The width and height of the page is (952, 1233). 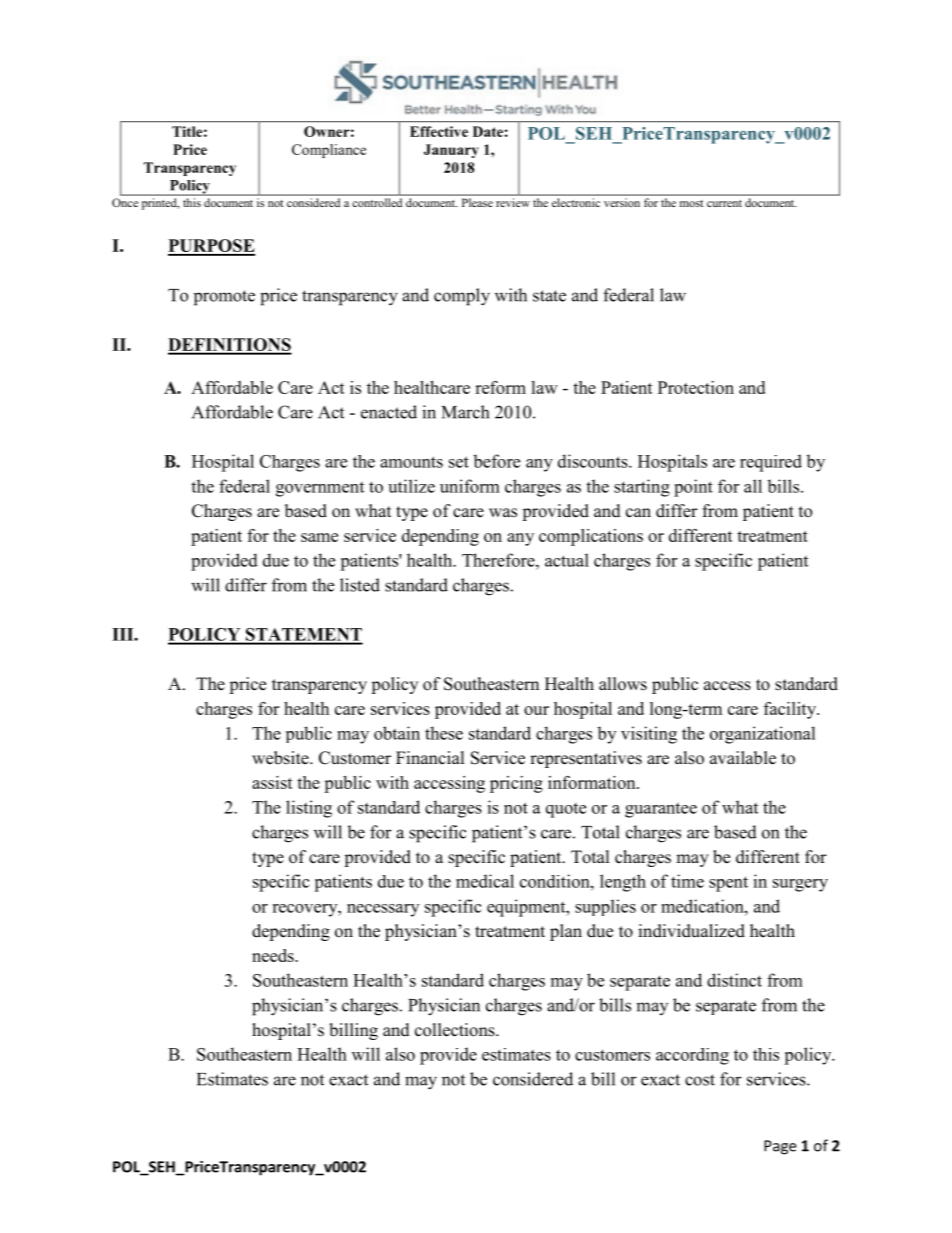 I want to click on collections, so click(x=456, y=1030).
